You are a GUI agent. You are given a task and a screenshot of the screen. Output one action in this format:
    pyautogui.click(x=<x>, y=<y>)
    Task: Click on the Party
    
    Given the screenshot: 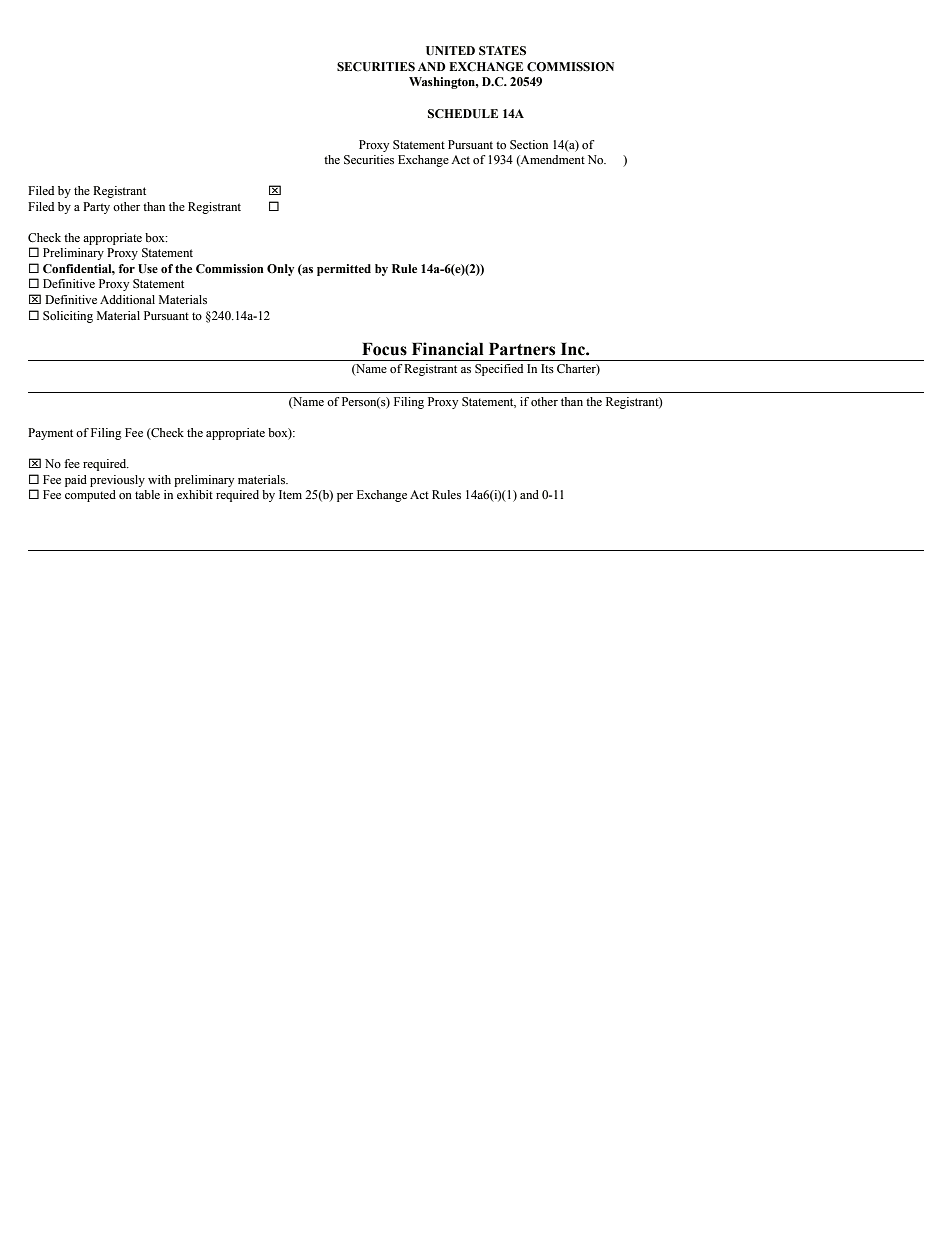 What is the action you would take?
    pyautogui.click(x=96, y=208)
